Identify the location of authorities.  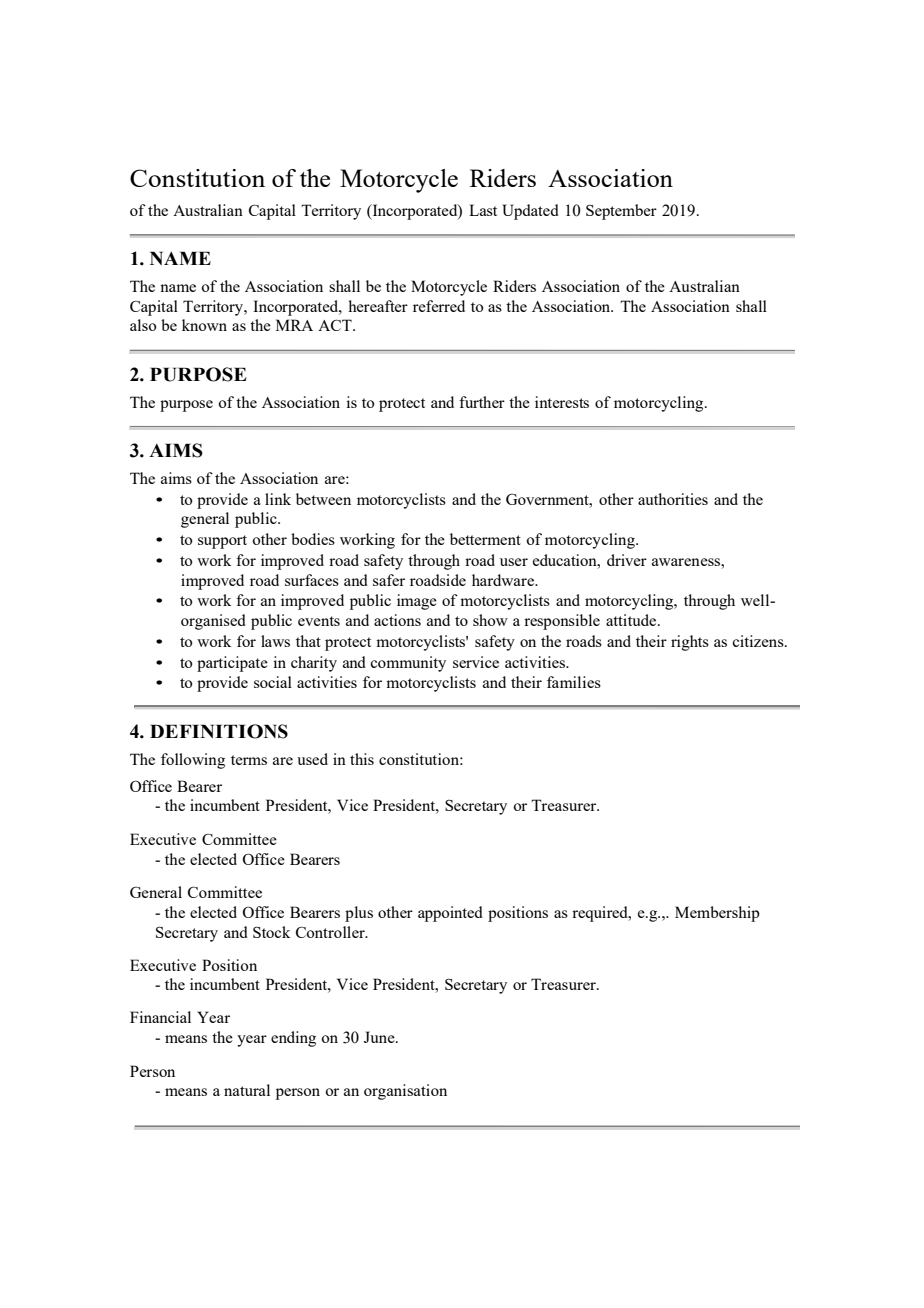
(673, 499).
